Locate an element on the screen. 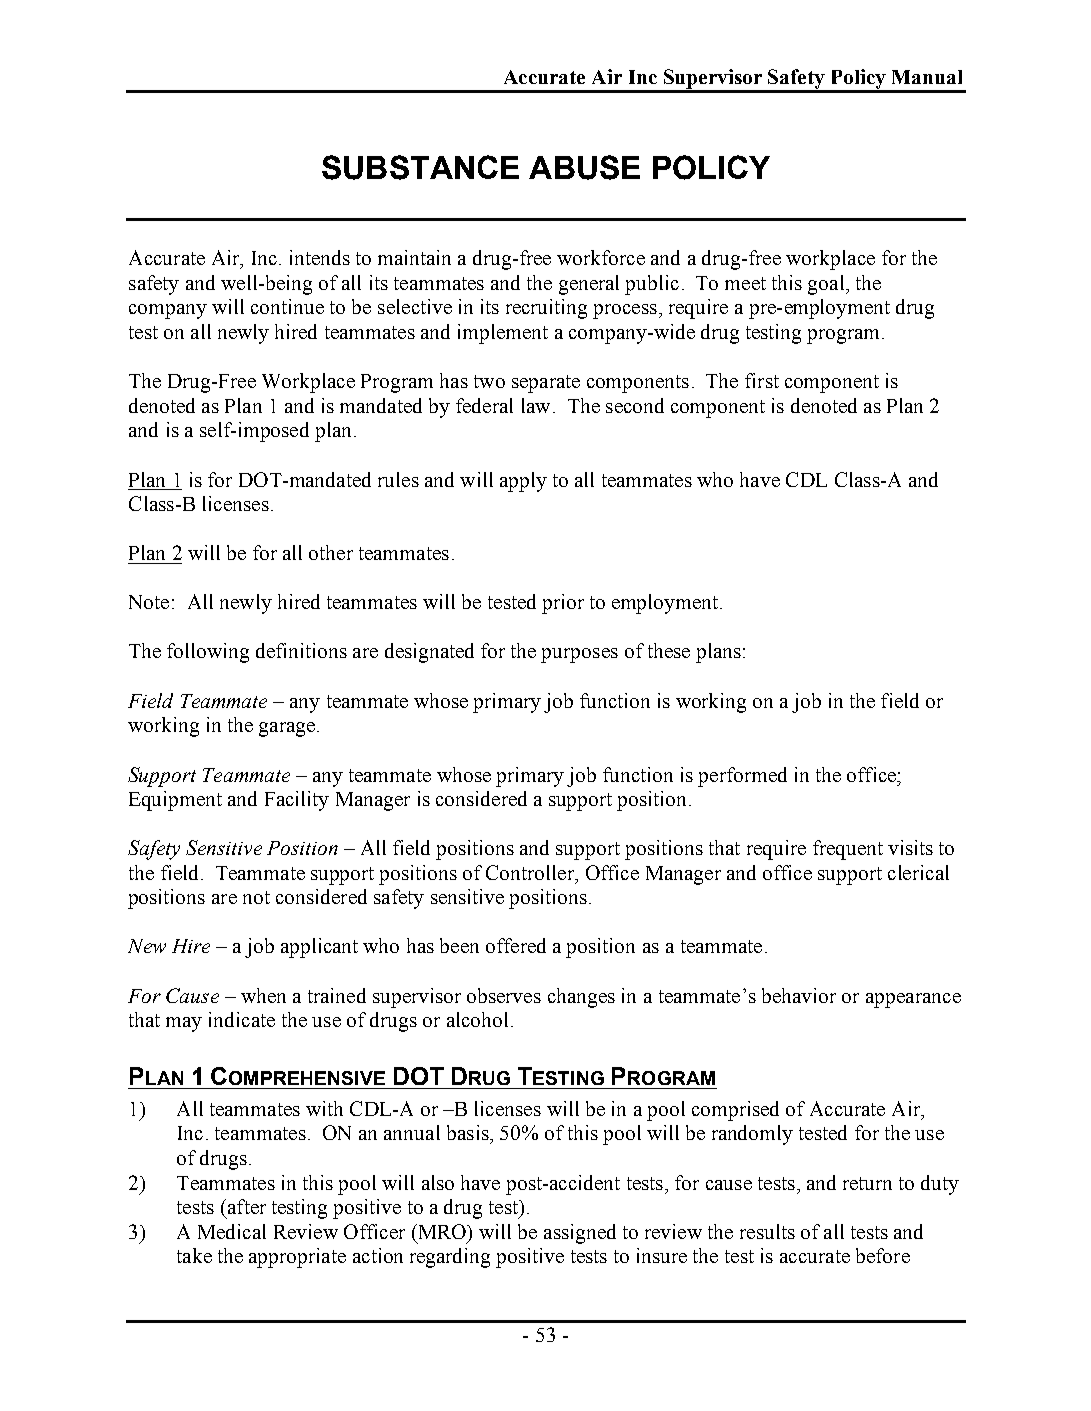 This screenshot has height=1411, width=1091. goal is located at coordinates (827, 285).
